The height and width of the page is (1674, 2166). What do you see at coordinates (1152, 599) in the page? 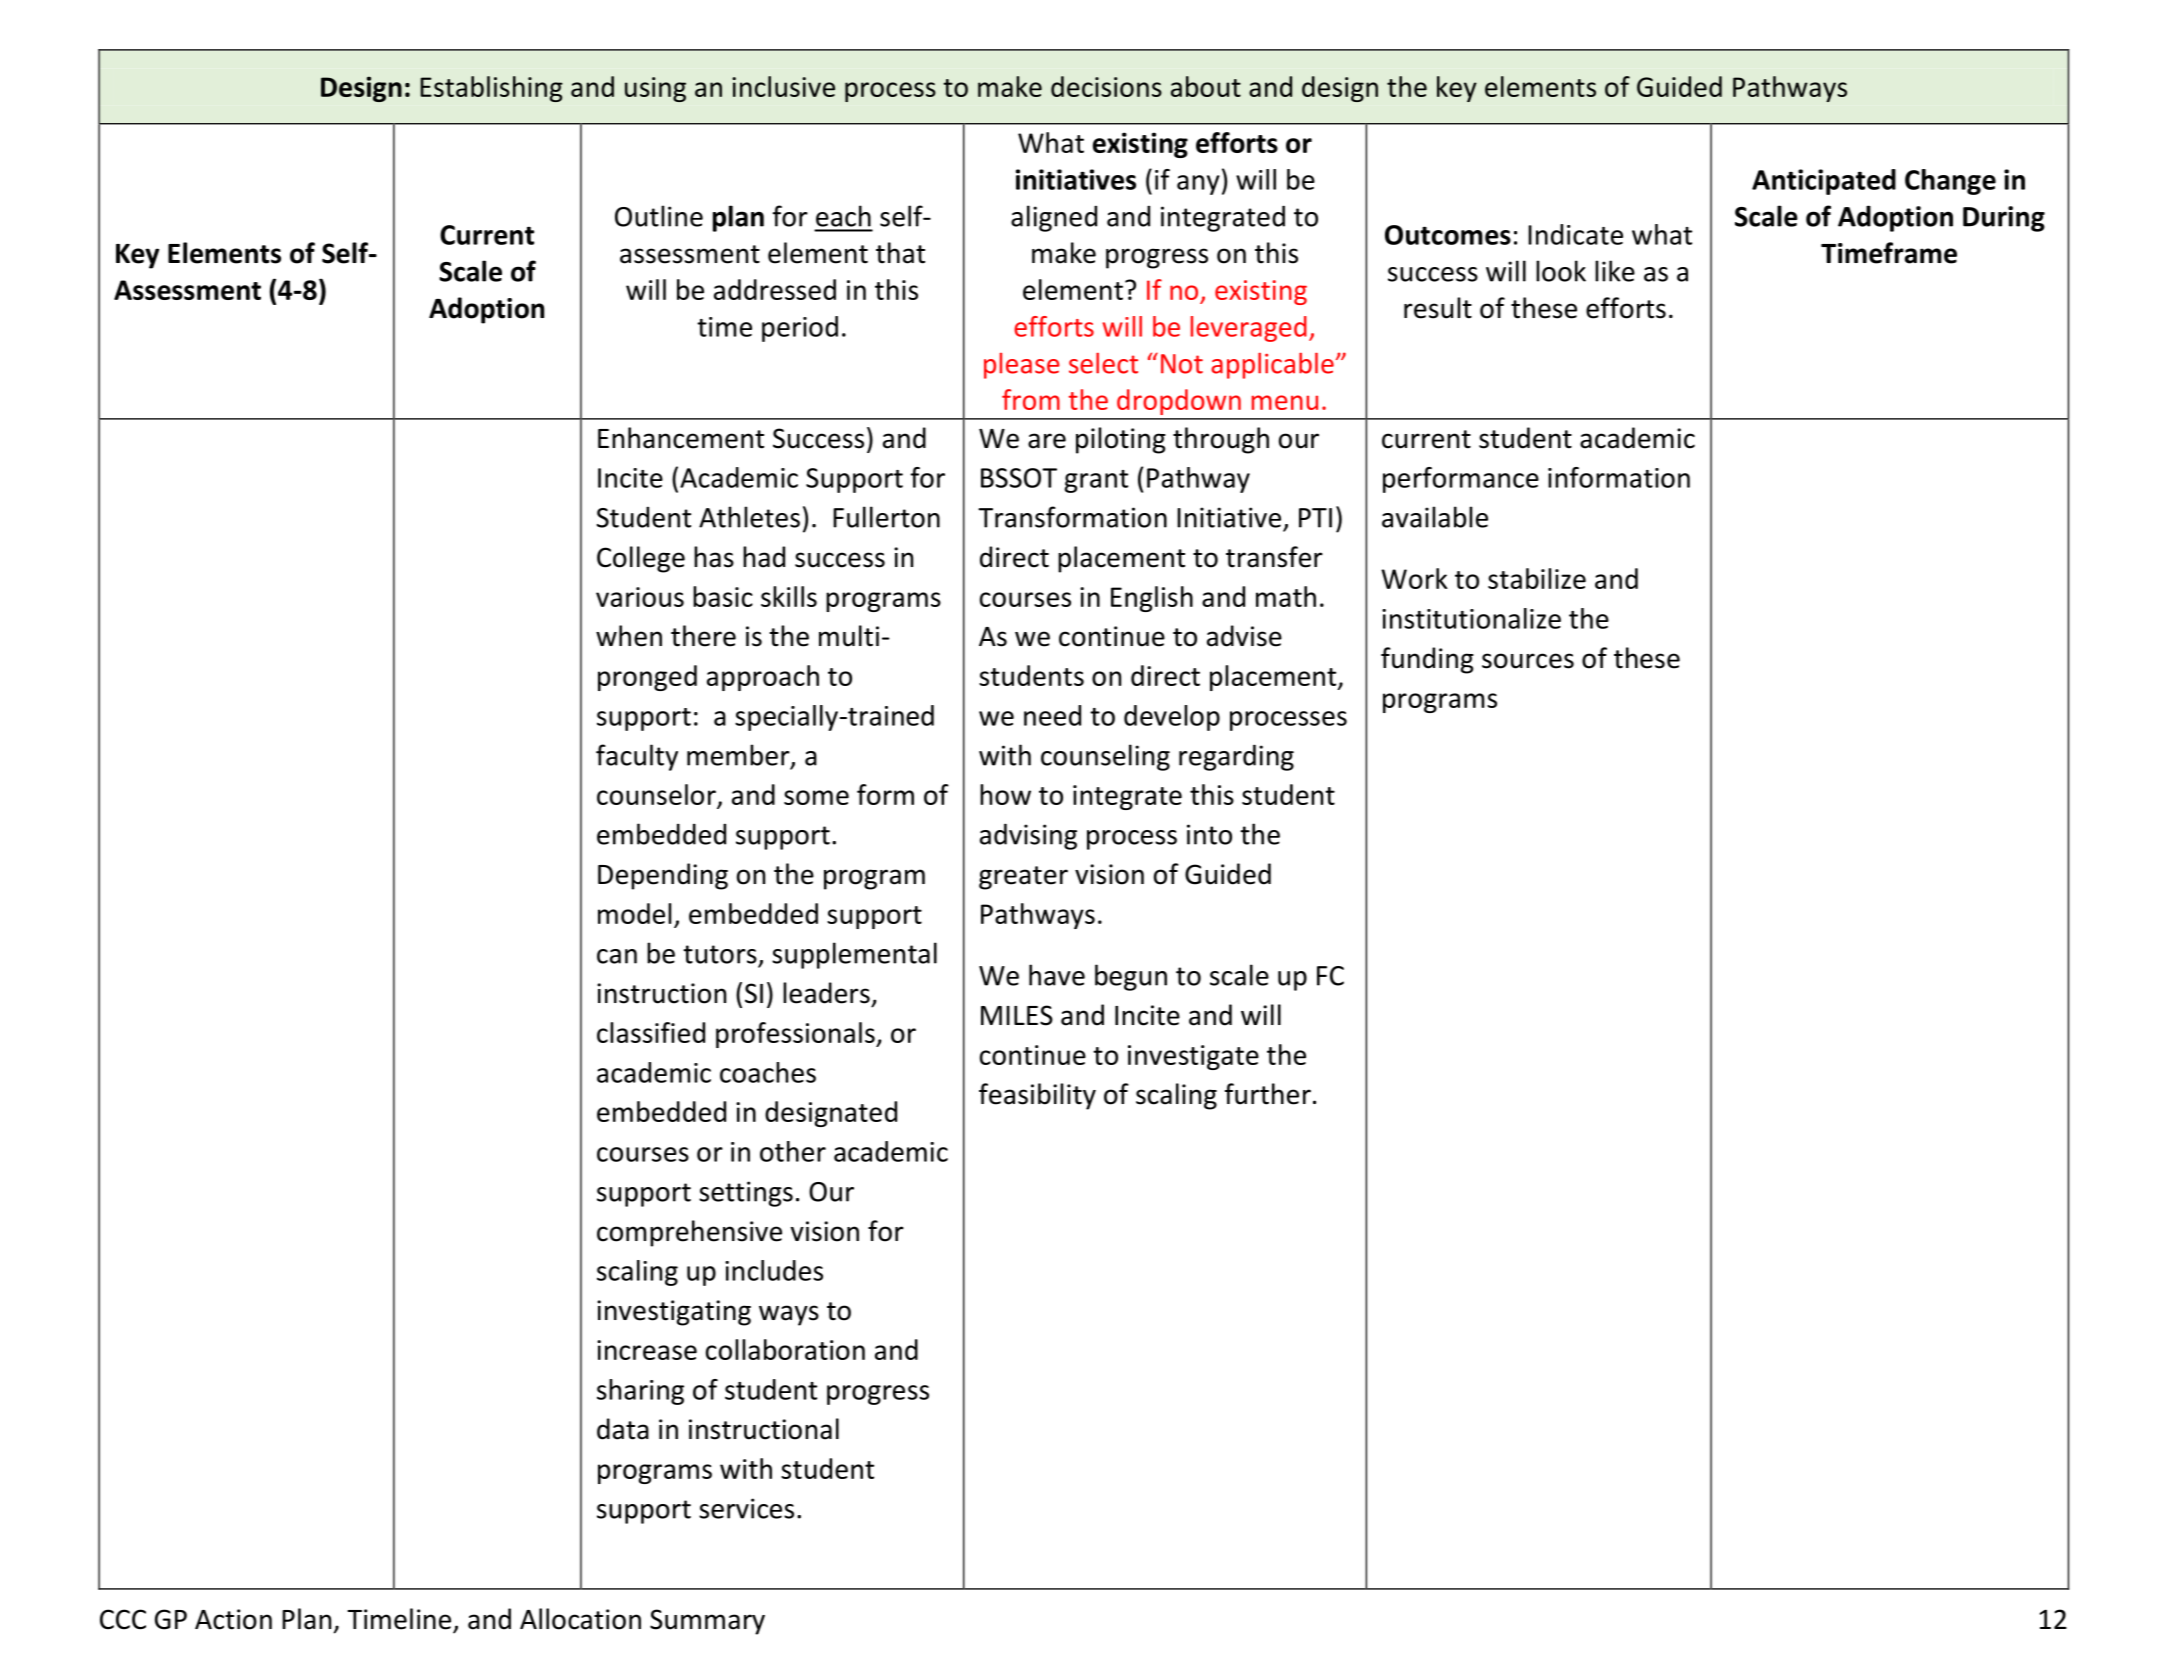
I see `English` at bounding box center [1152, 599].
